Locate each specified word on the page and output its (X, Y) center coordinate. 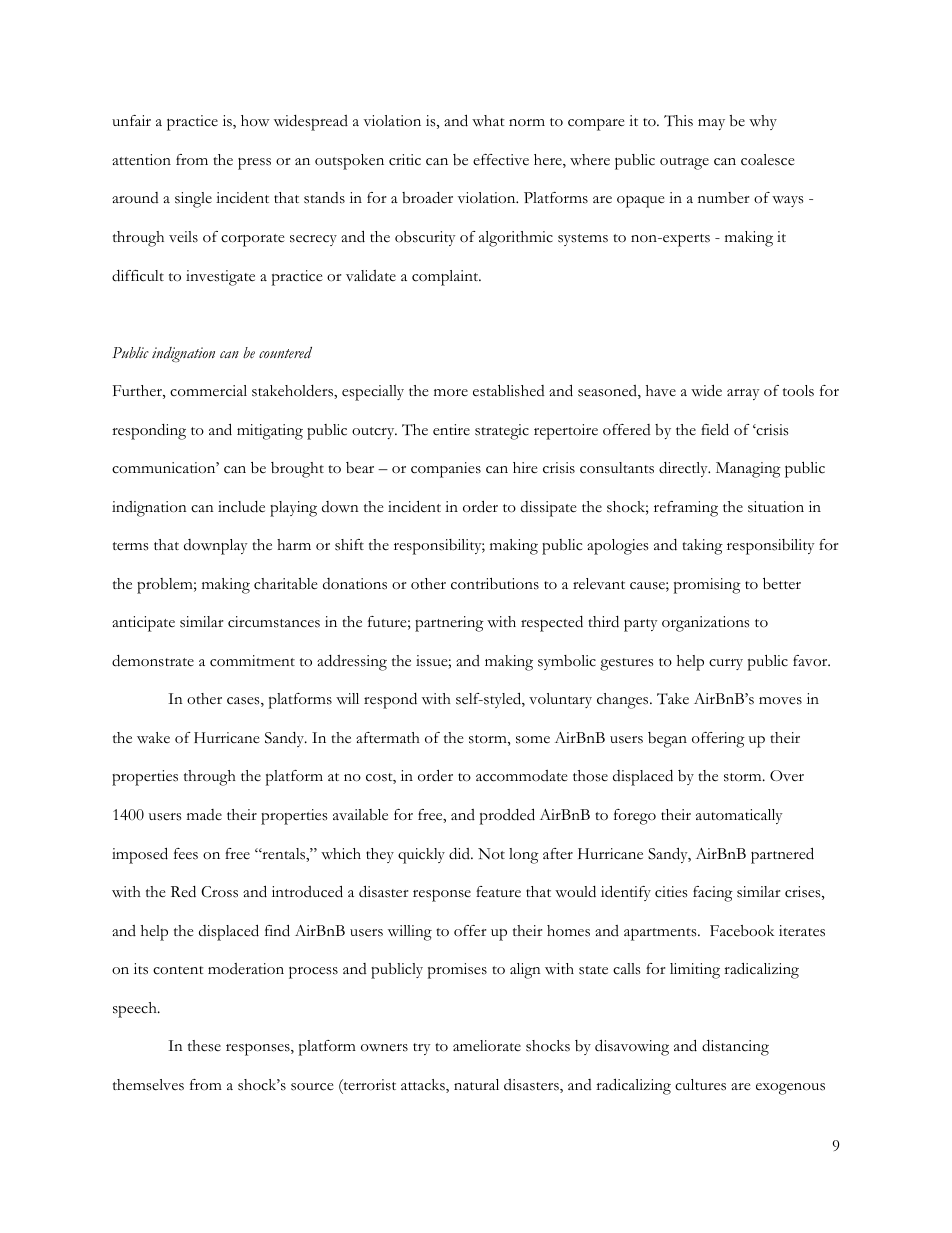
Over (787, 775)
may (711, 124)
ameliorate (487, 1046)
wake (153, 737)
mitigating (270, 432)
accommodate (522, 776)
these (204, 1046)
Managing (748, 470)
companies (446, 470)
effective (501, 160)
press (254, 164)
